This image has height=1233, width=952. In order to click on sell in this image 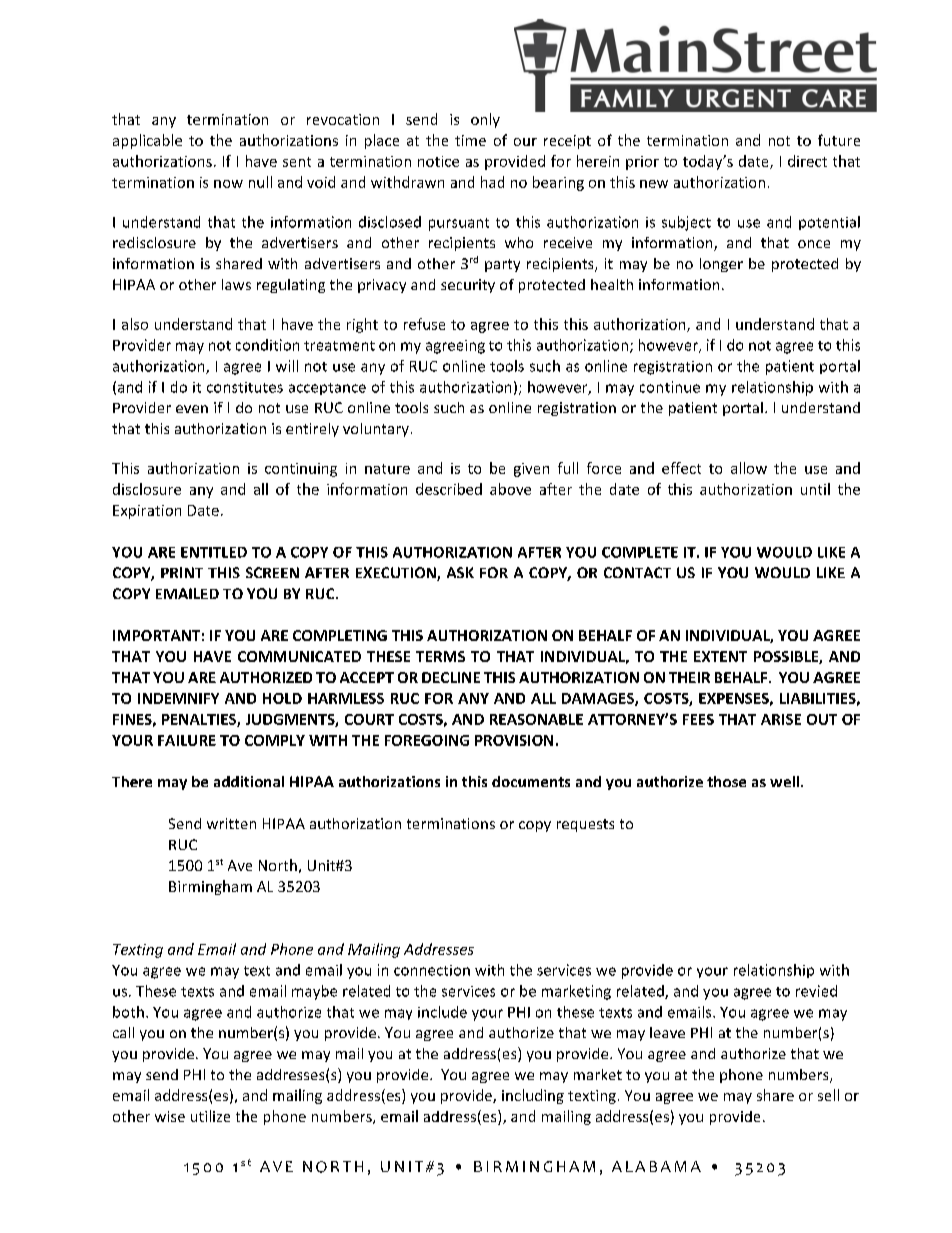, I will do `click(828, 1095)`.
